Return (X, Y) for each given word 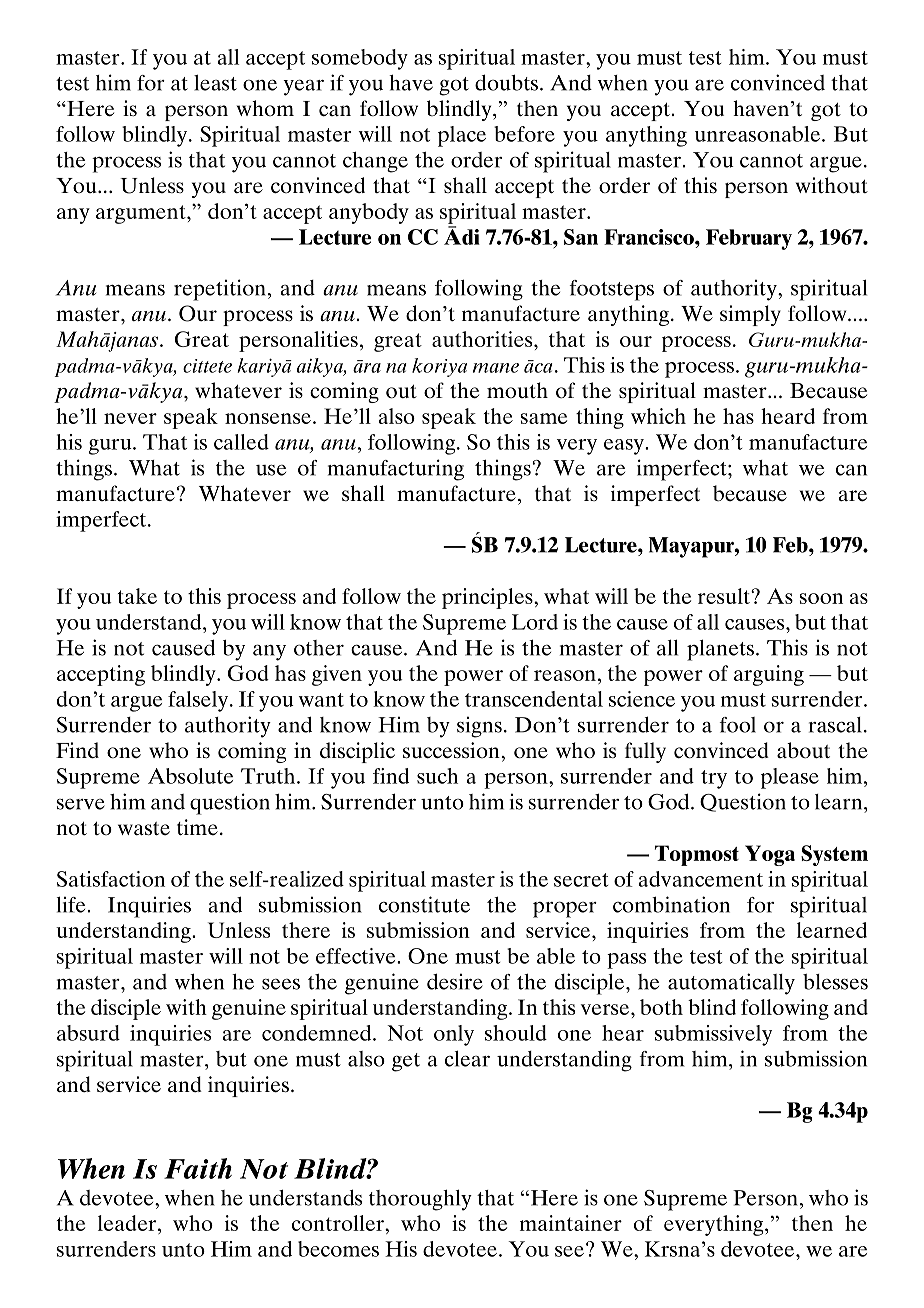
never (130, 418)
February (749, 239)
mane (496, 368)
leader (128, 1223)
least (215, 83)
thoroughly (420, 1200)
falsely (198, 701)
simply (750, 315)
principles (488, 598)
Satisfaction (111, 879)
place (462, 136)
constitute (424, 904)
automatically (731, 984)
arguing (769, 675)
